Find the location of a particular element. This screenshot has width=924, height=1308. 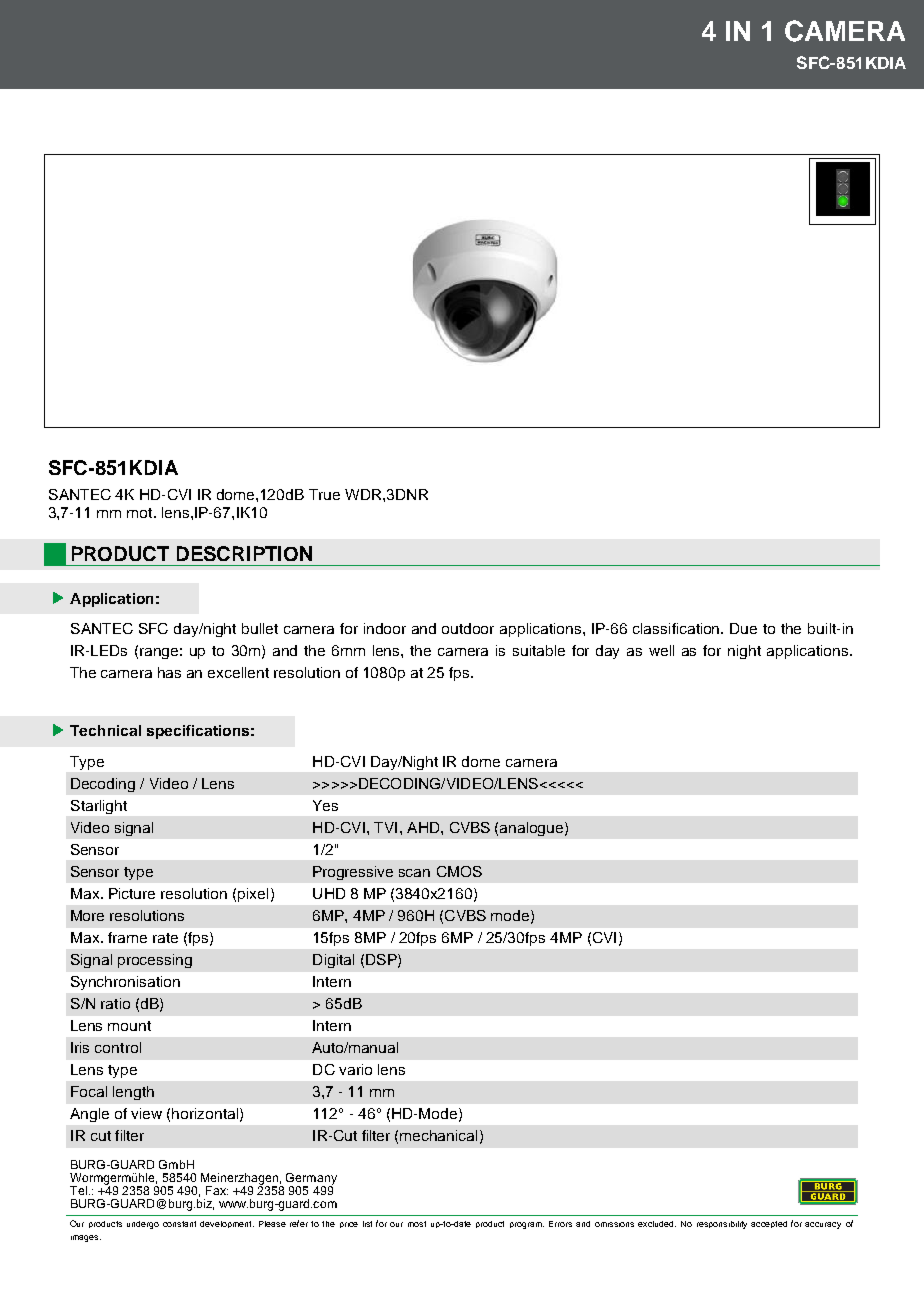

Picture is located at coordinates (132, 893).
